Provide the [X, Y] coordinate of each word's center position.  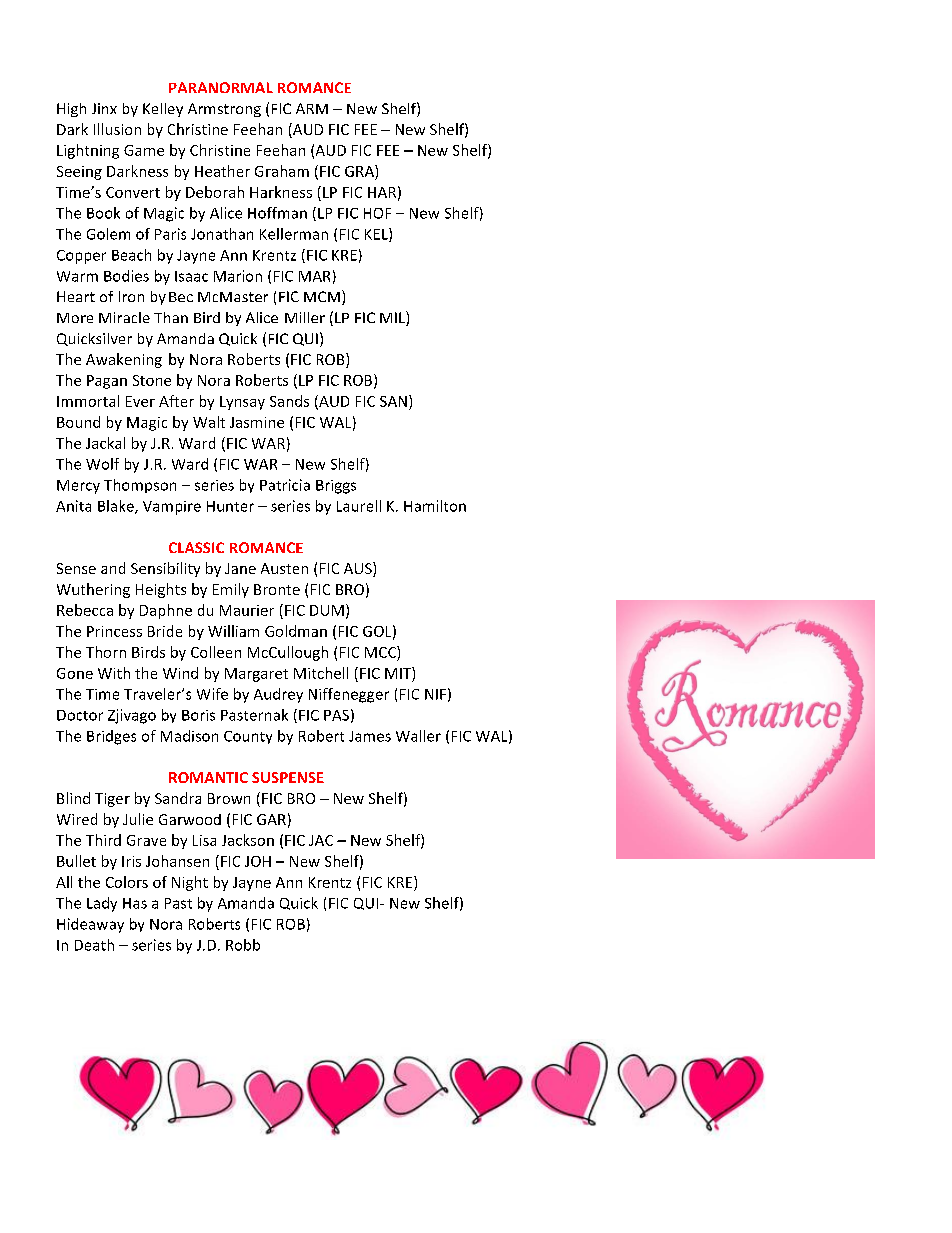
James [370, 736]
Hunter [230, 506]
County [248, 737]
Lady [102, 904]
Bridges [111, 737]
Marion [238, 276]
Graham [282, 171]
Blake [117, 507]
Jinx [104, 108]
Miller [305, 317]
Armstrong [224, 110]
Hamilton [435, 506]
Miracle [124, 317]
